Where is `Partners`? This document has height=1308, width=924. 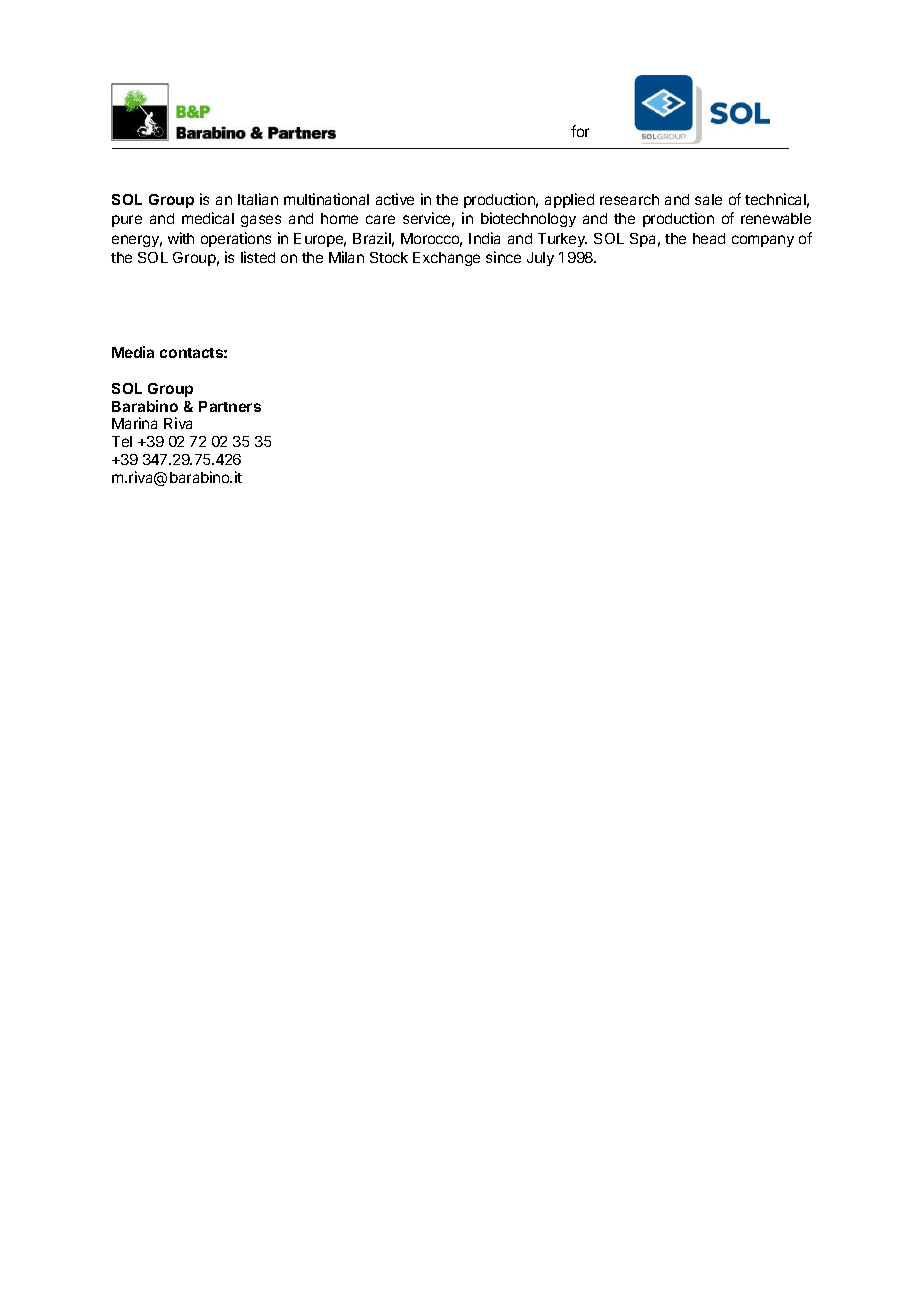 Partners is located at coordinates (230, 406).
